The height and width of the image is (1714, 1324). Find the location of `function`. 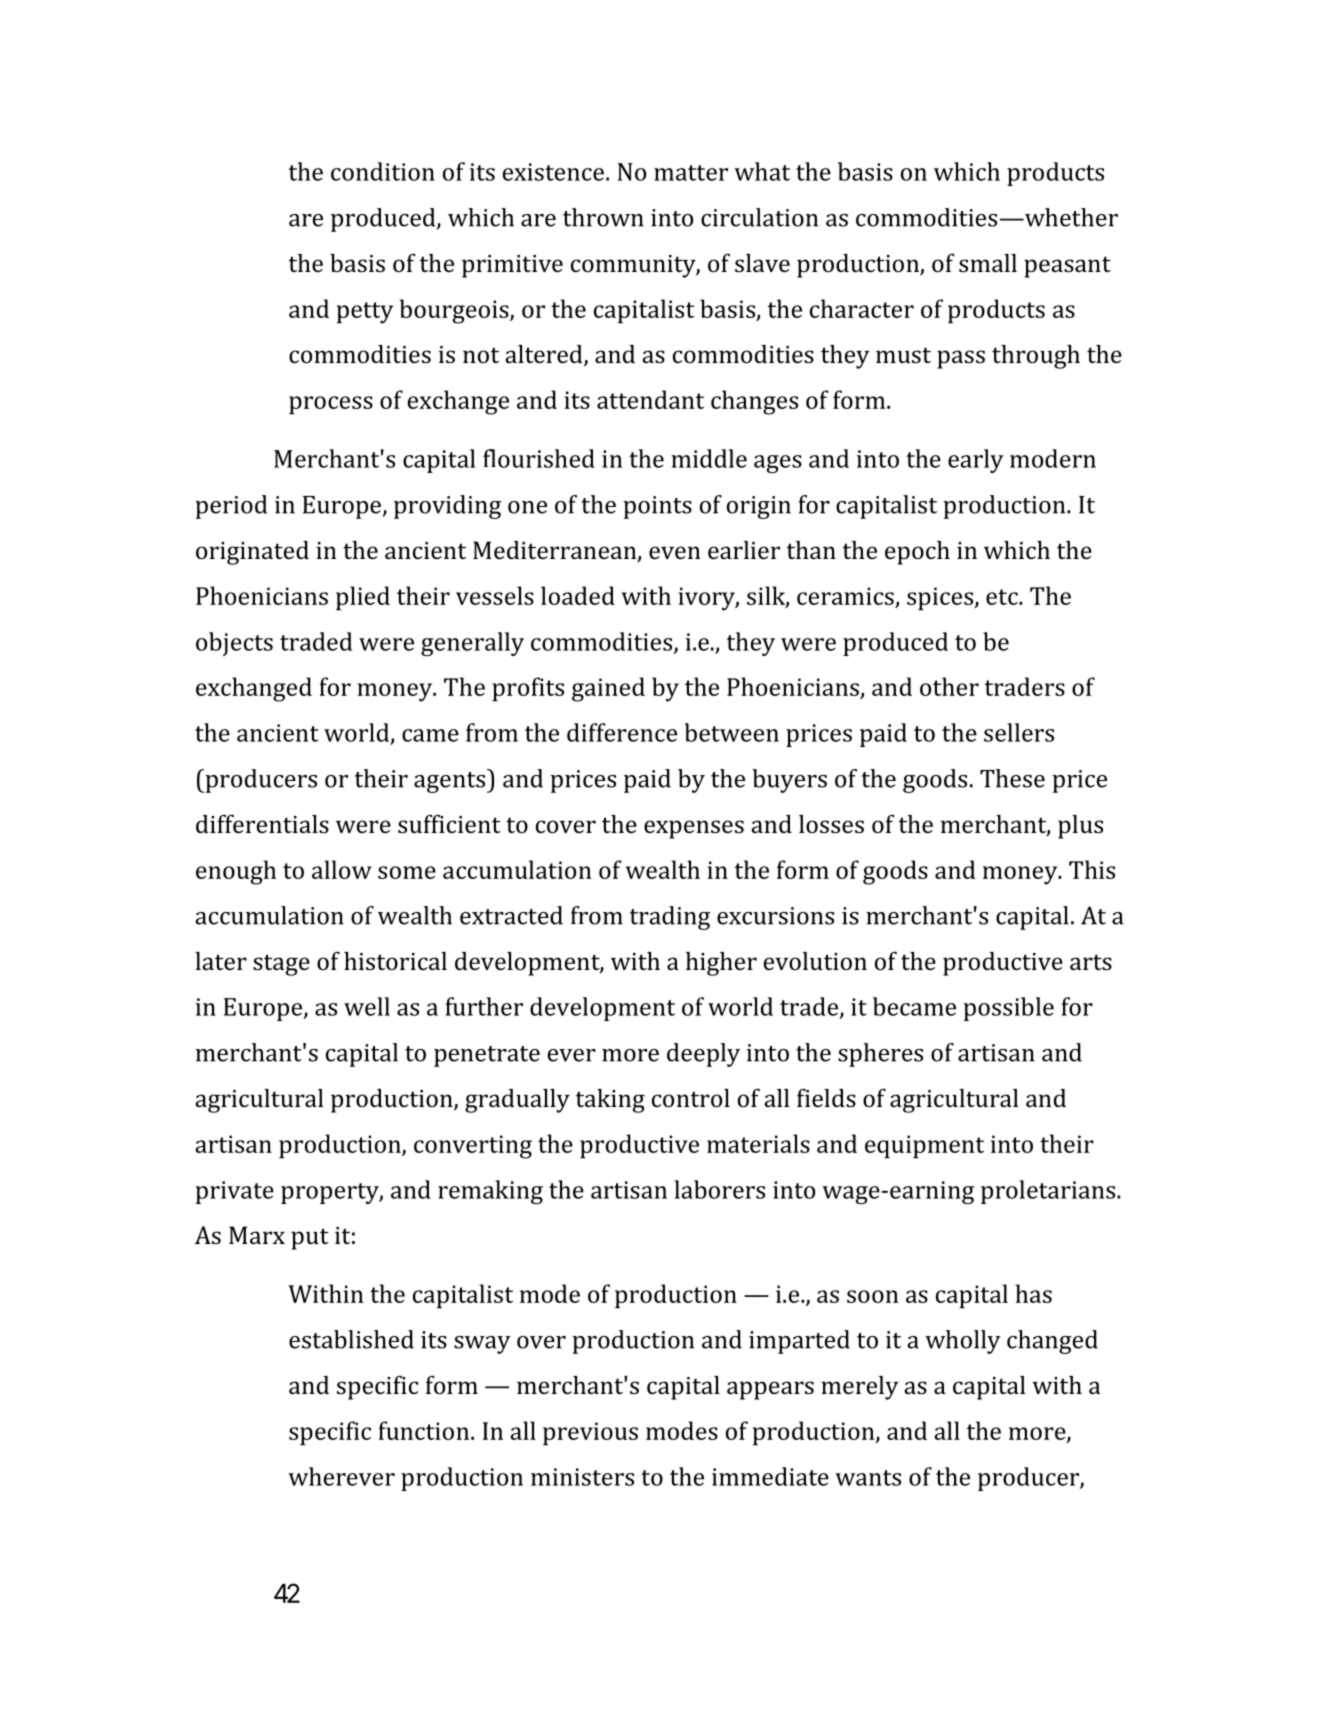

function is located at coordinates (424, 1430).
